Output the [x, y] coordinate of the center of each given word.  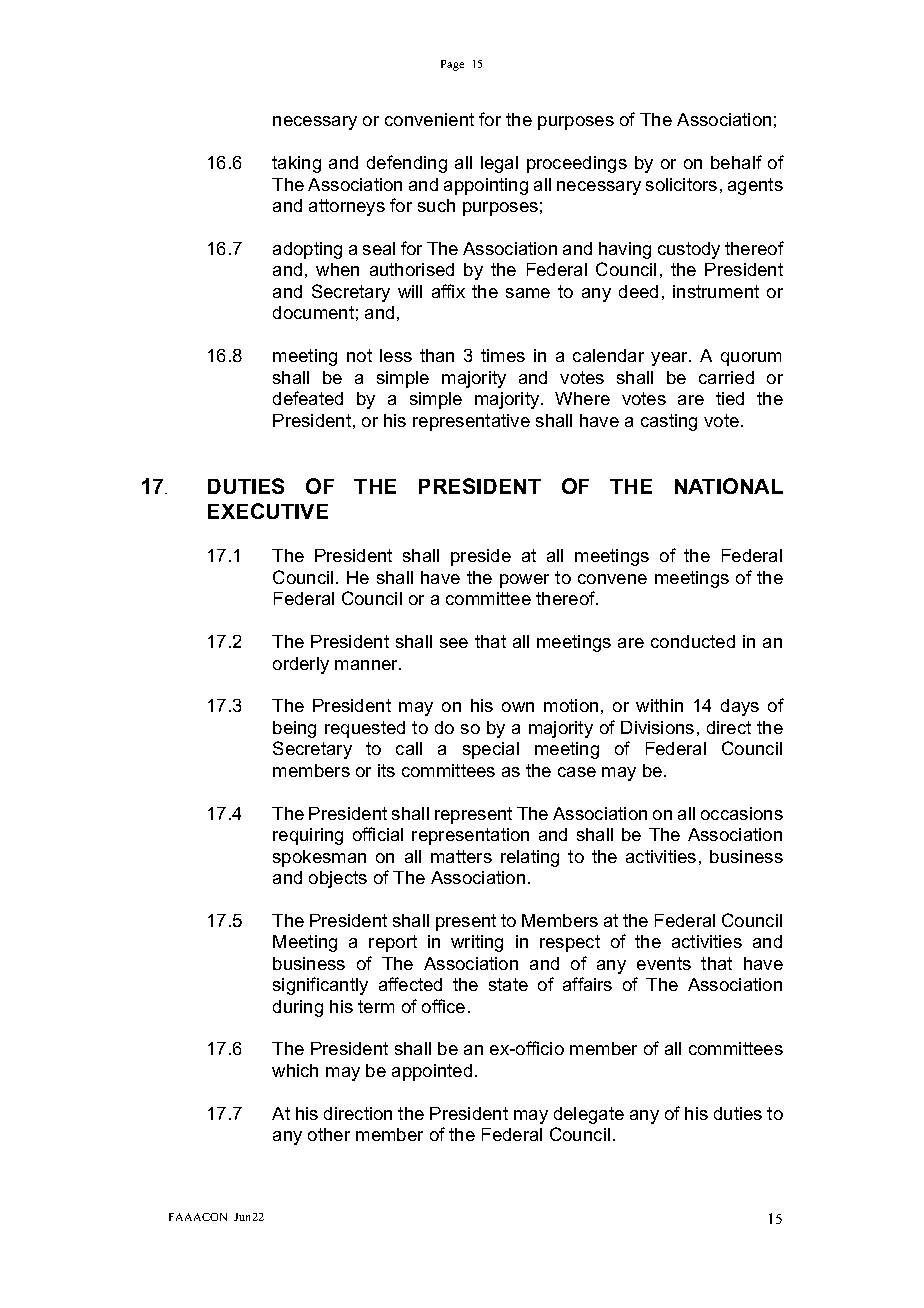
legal [499, 164]
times [503, 355]
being [294, 729]
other [329, 1134]
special [491, 750]
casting [669, 422]
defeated [308, 398]
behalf [736, 162]
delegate [589, 1115]
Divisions [657, 727]
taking [296, 164]
